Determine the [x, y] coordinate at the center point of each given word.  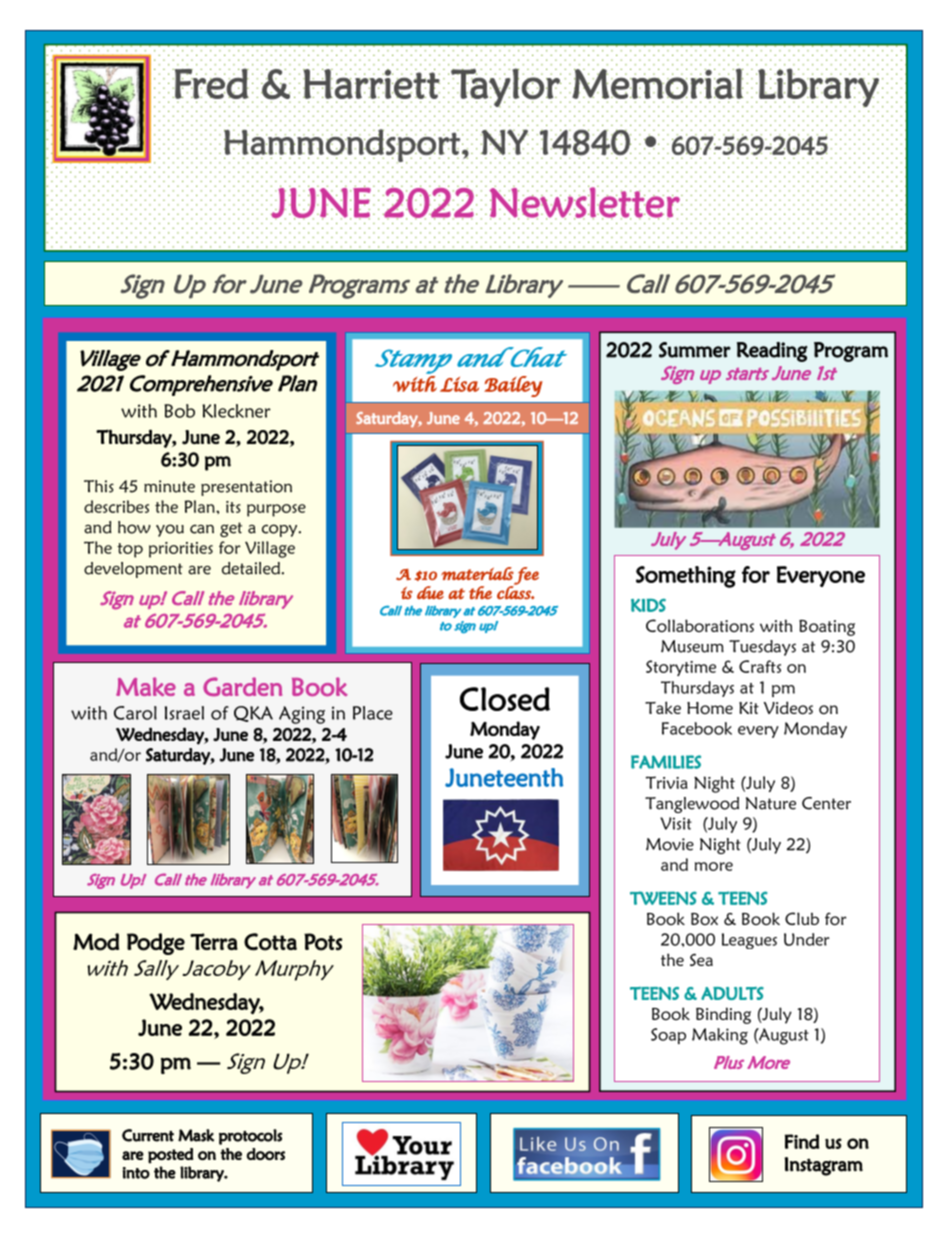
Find [802, 1141]
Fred [211, 83]
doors [266, 1154]
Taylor [506, 88]
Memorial [657, 84]
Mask [196, 1135]
